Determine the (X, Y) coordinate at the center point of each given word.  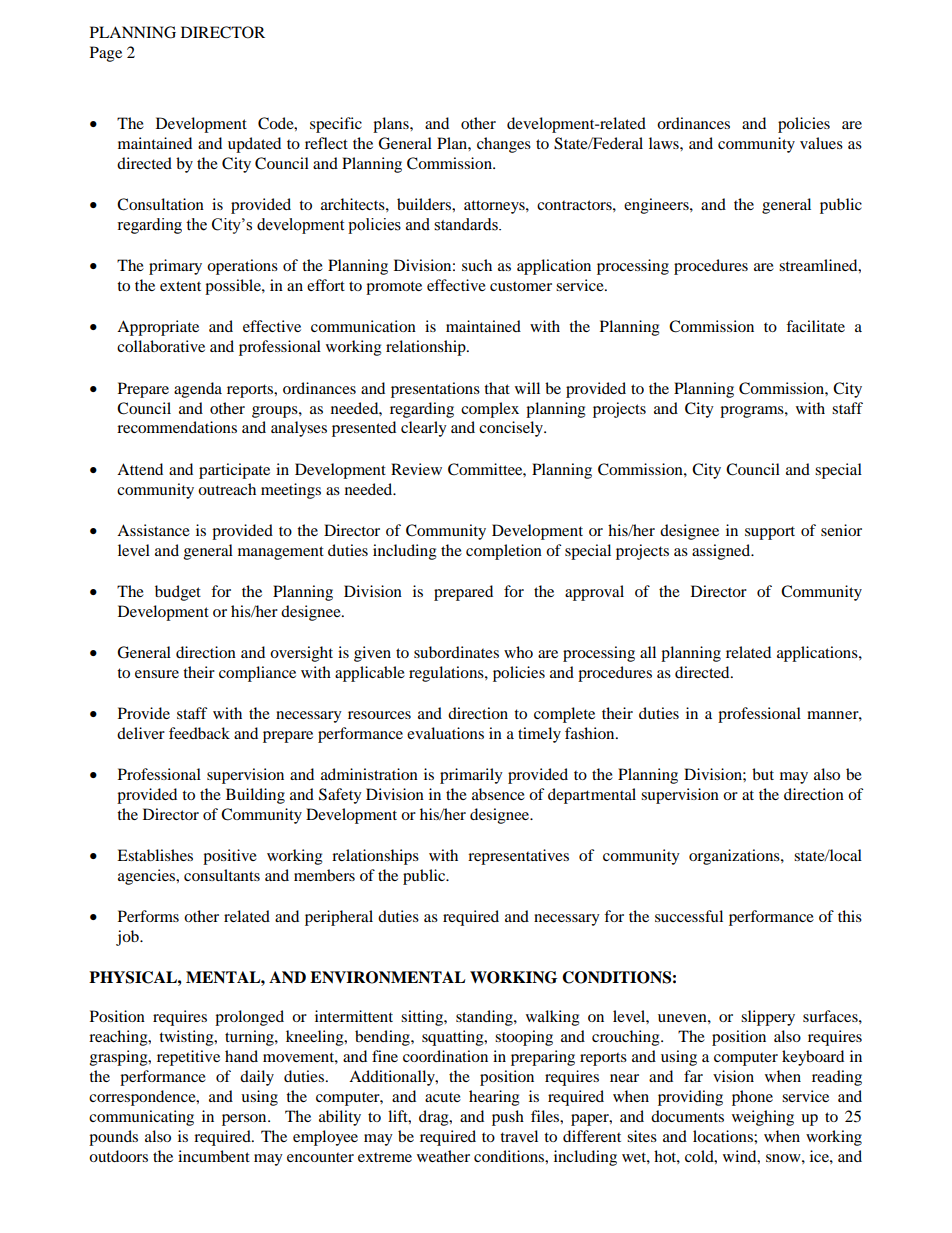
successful (689, 916)
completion (504, 552)
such (477, 265)
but (763, 774)
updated (254, 145)
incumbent (214, 1156)
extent (180, 286)
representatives (518, 857)
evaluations (445, 733)
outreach (227, 489)
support (770, 533)
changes (504, 145)
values (821, 143)
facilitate (815, 326)
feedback (199, 733)
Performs (148, 916)
